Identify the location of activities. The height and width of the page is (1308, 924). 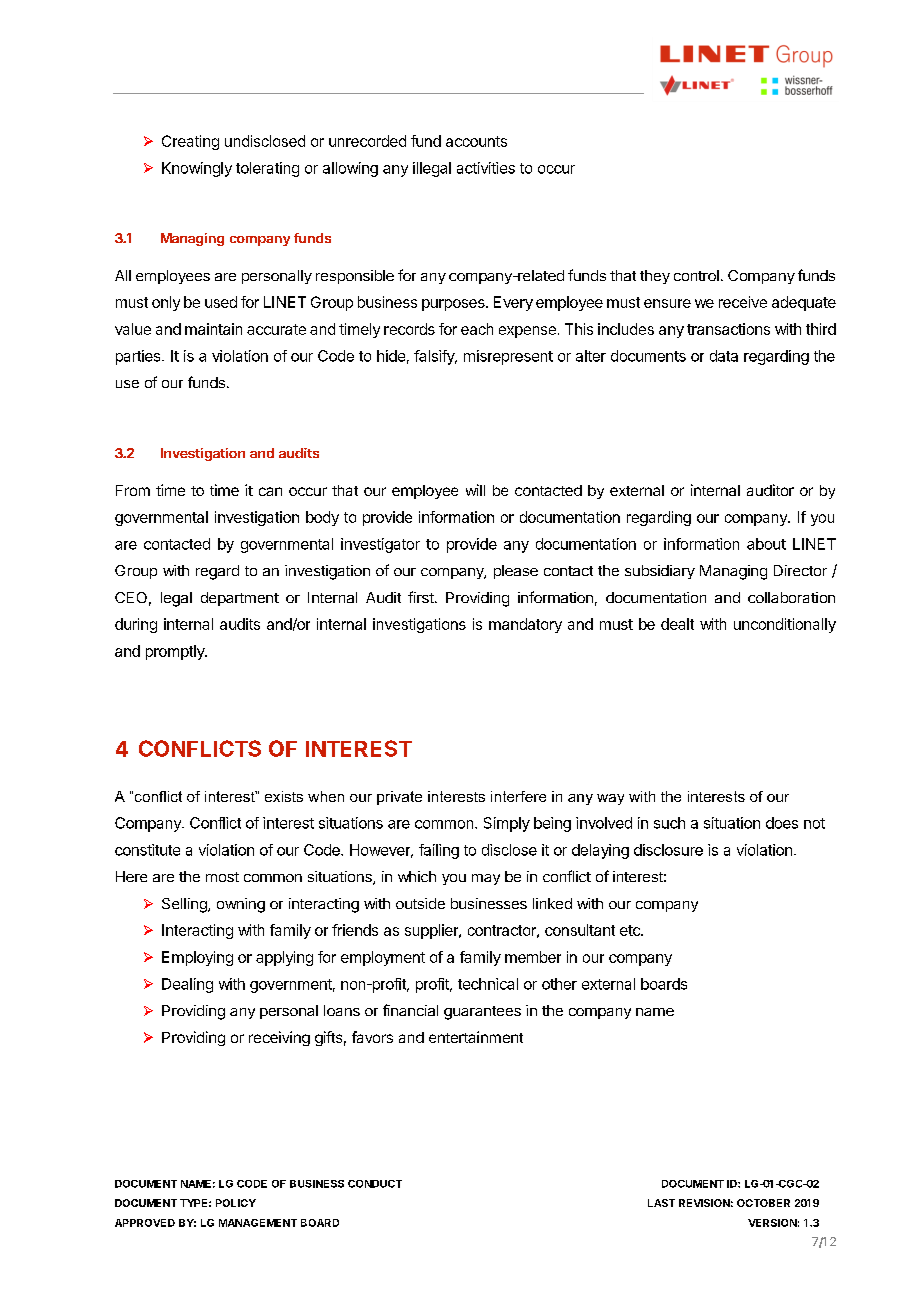
(486, 168).
